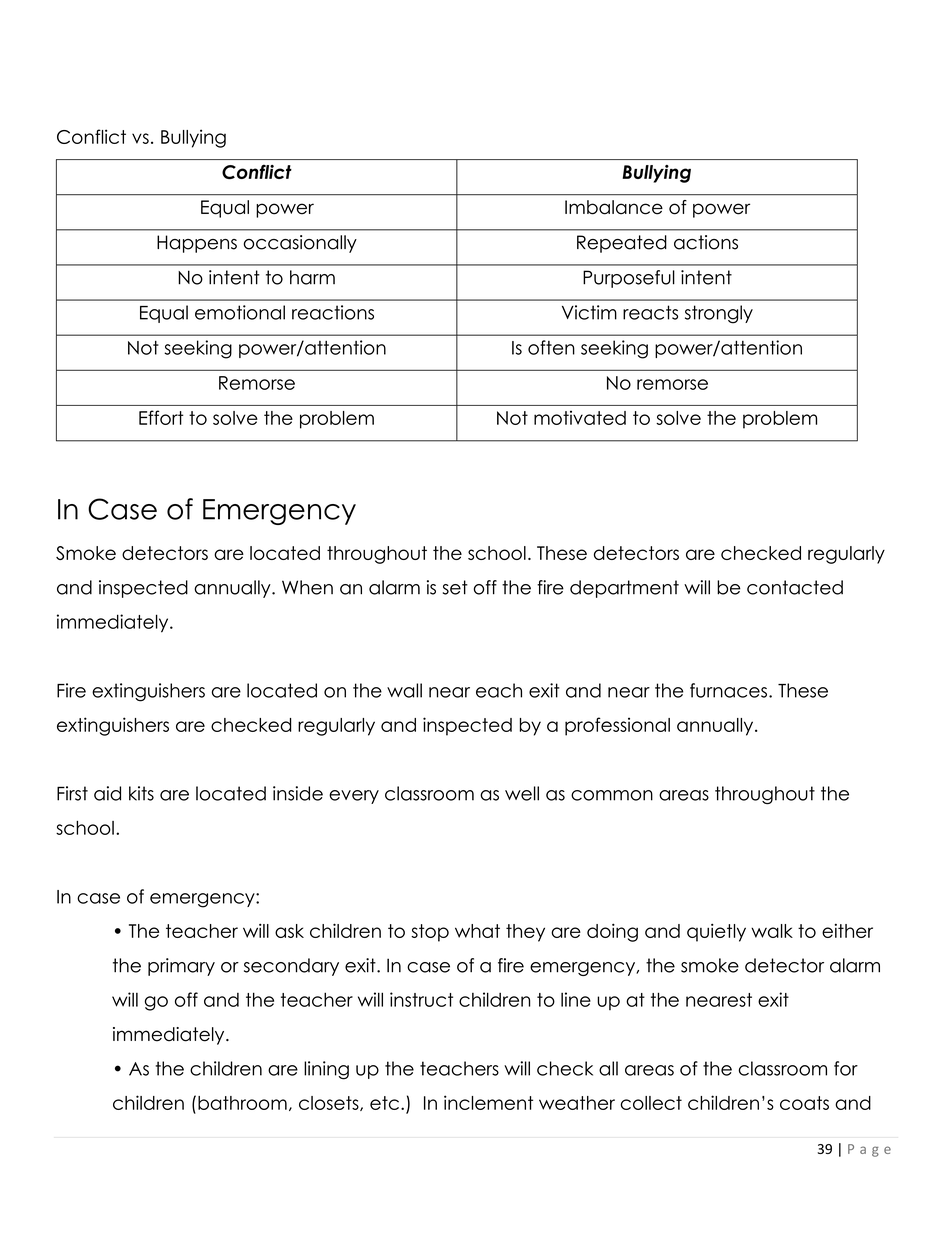  What do you see at coordinates (488, 1102) in the screenshot?
I see `inclement` at bounding box center [488, 1102].
